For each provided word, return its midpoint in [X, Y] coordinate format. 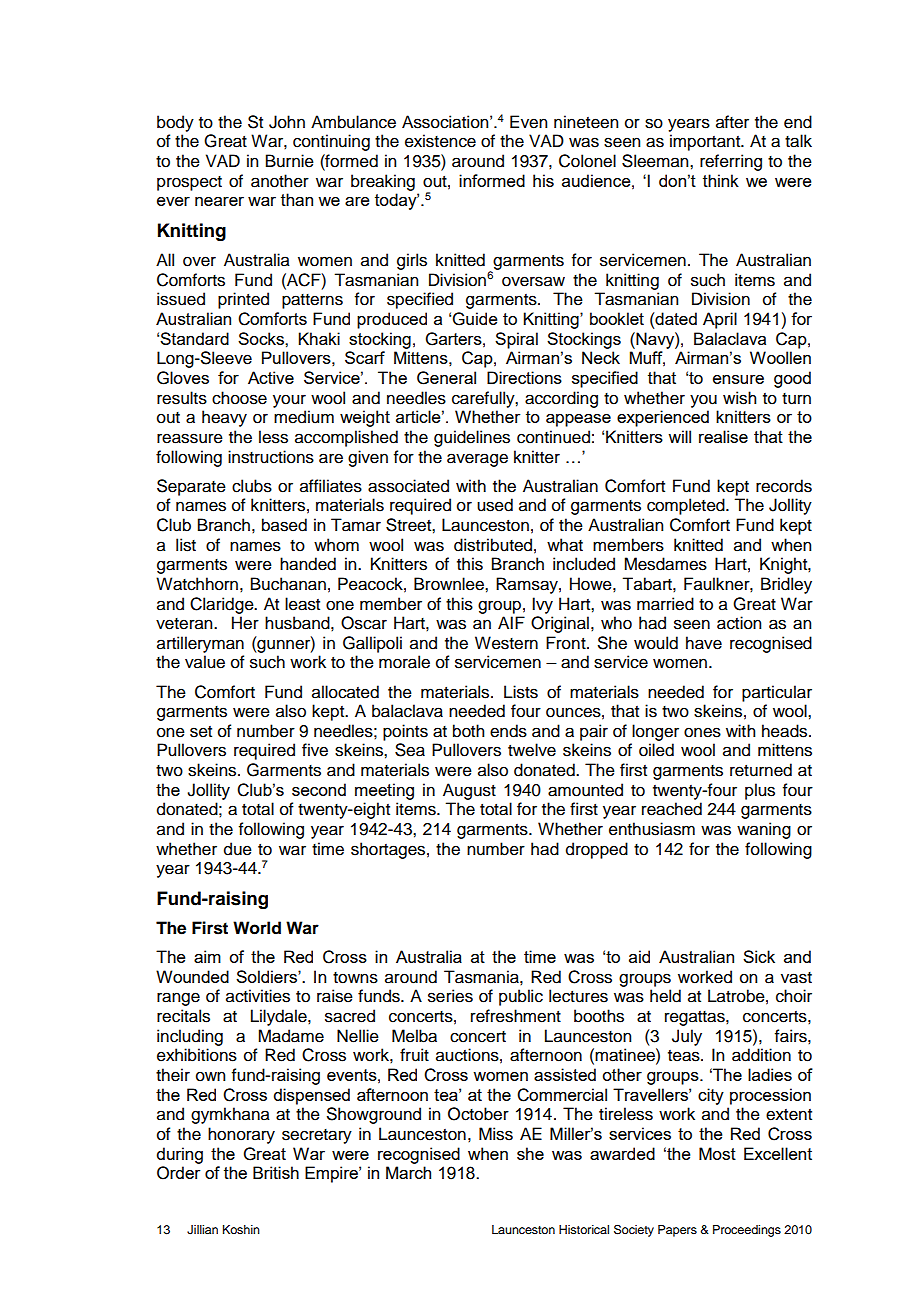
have [704, 643]
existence [440, 141]
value [205, 662]
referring [731, 162]
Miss [496, 1134]
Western [506, 643]
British [276, 1172]
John [287, 122]
